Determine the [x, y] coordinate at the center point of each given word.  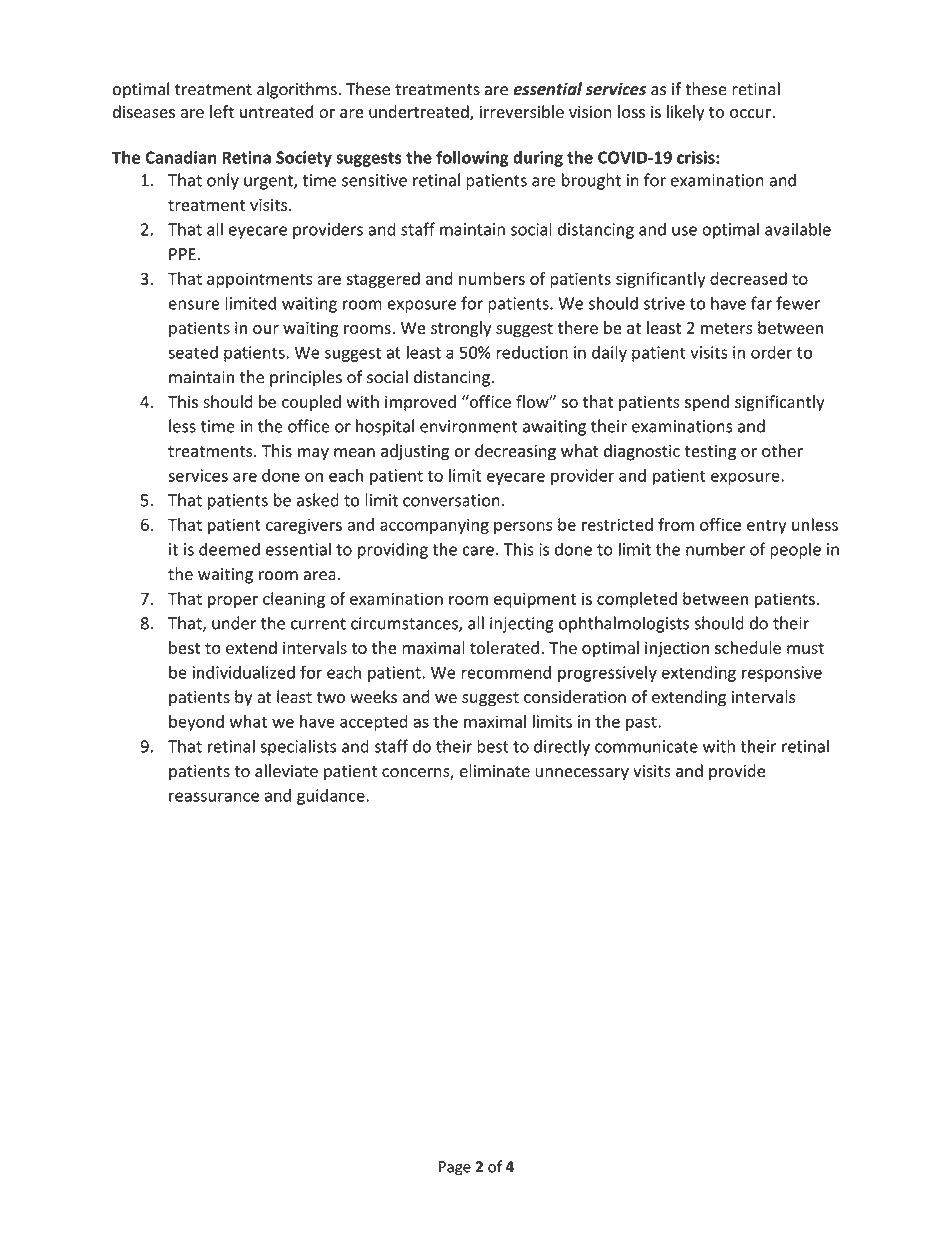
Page [455, 1168]
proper [233, 602]
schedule [748, 647]
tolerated [504, 647]
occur [751, 113]
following [472, 158]
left [222, 111]
